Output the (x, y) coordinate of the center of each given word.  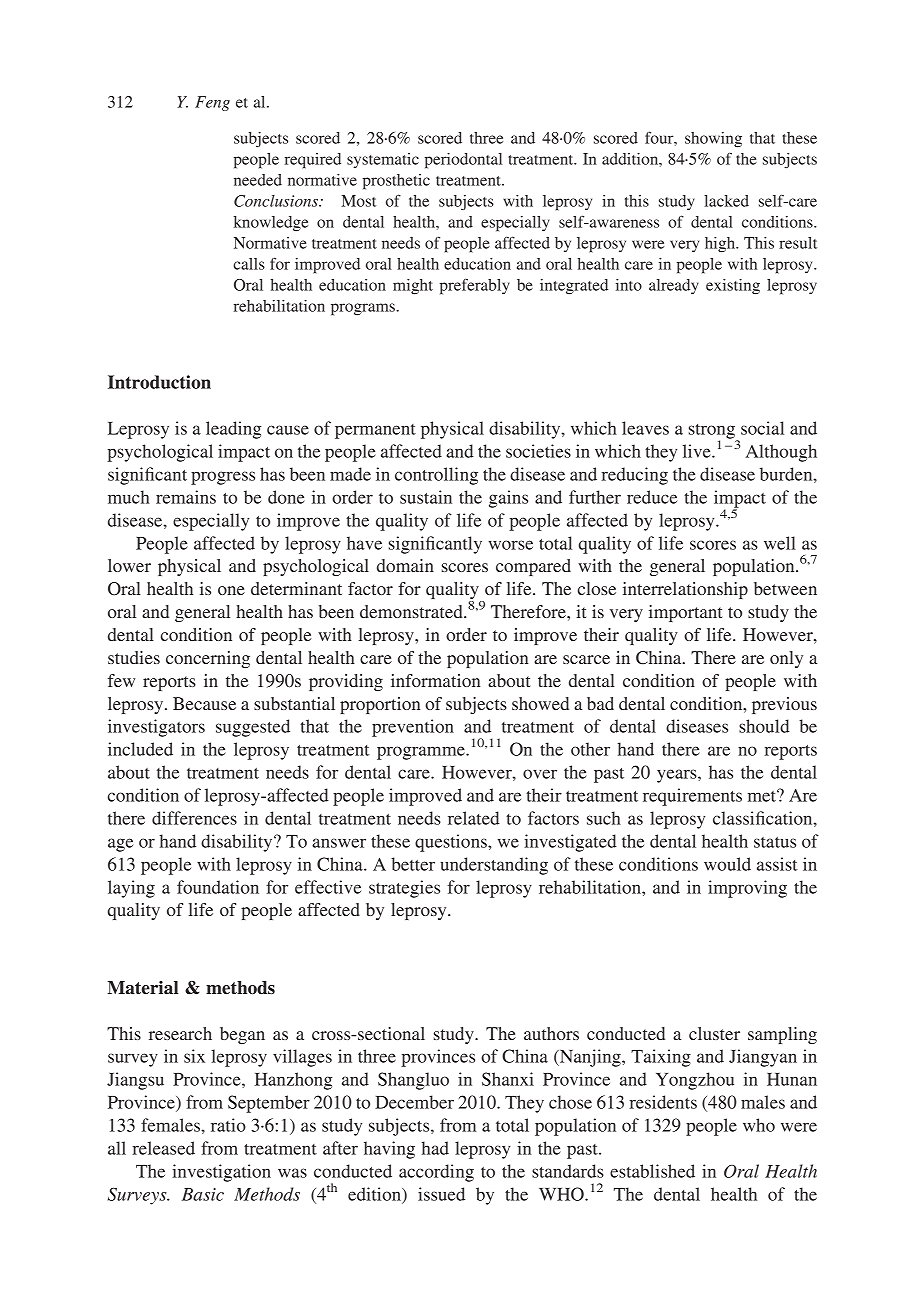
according (436, 1173)
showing (713, 140)
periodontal (463, 161)
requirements (692, 797)
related (474, 818)
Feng (212, 103)
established (652, 1171)
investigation (221, 1173)
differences (194, 818)
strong (713, 432)
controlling (436, 476)
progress (223, 478)
